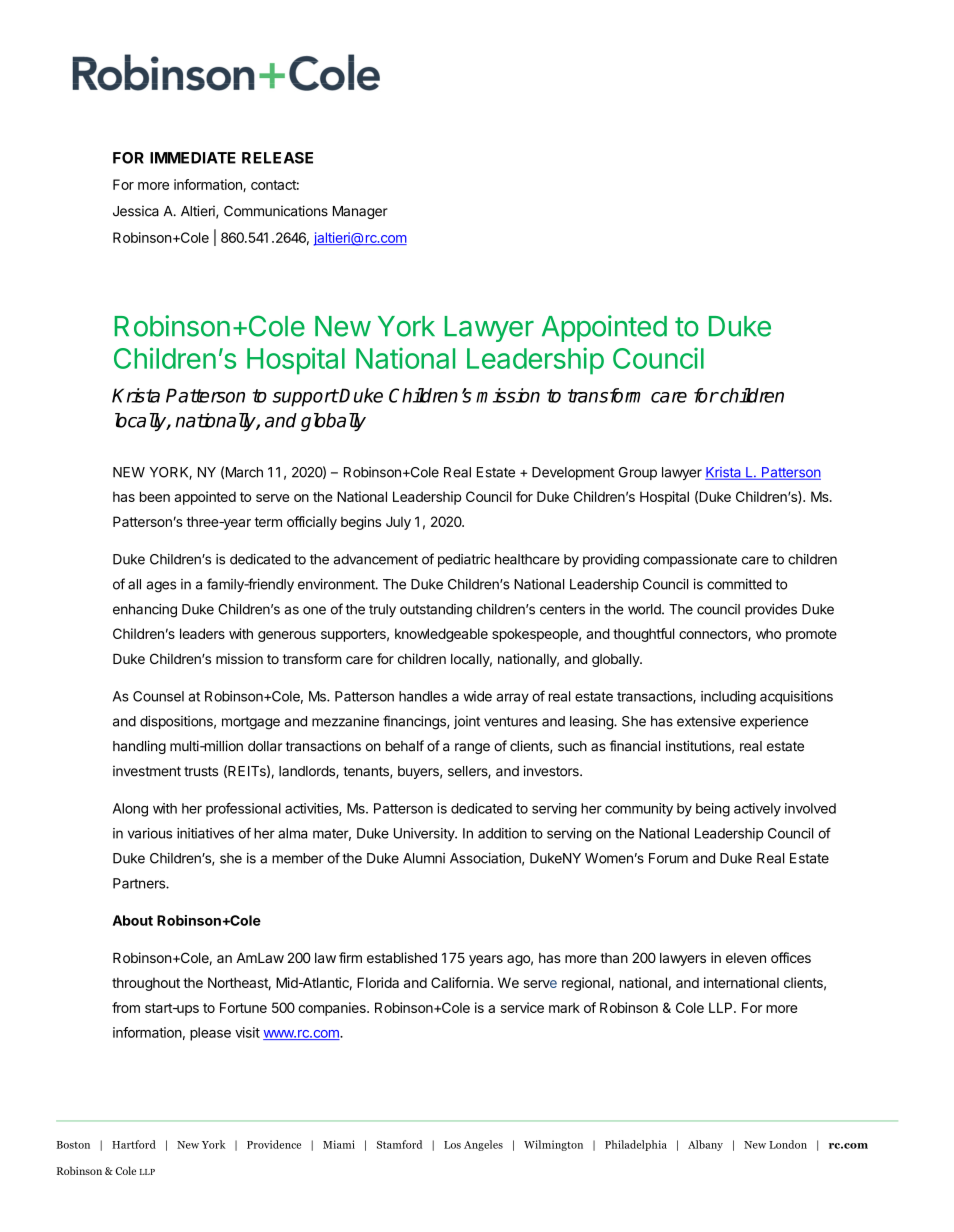  I want to click on enhancing, so click(145, 611).
